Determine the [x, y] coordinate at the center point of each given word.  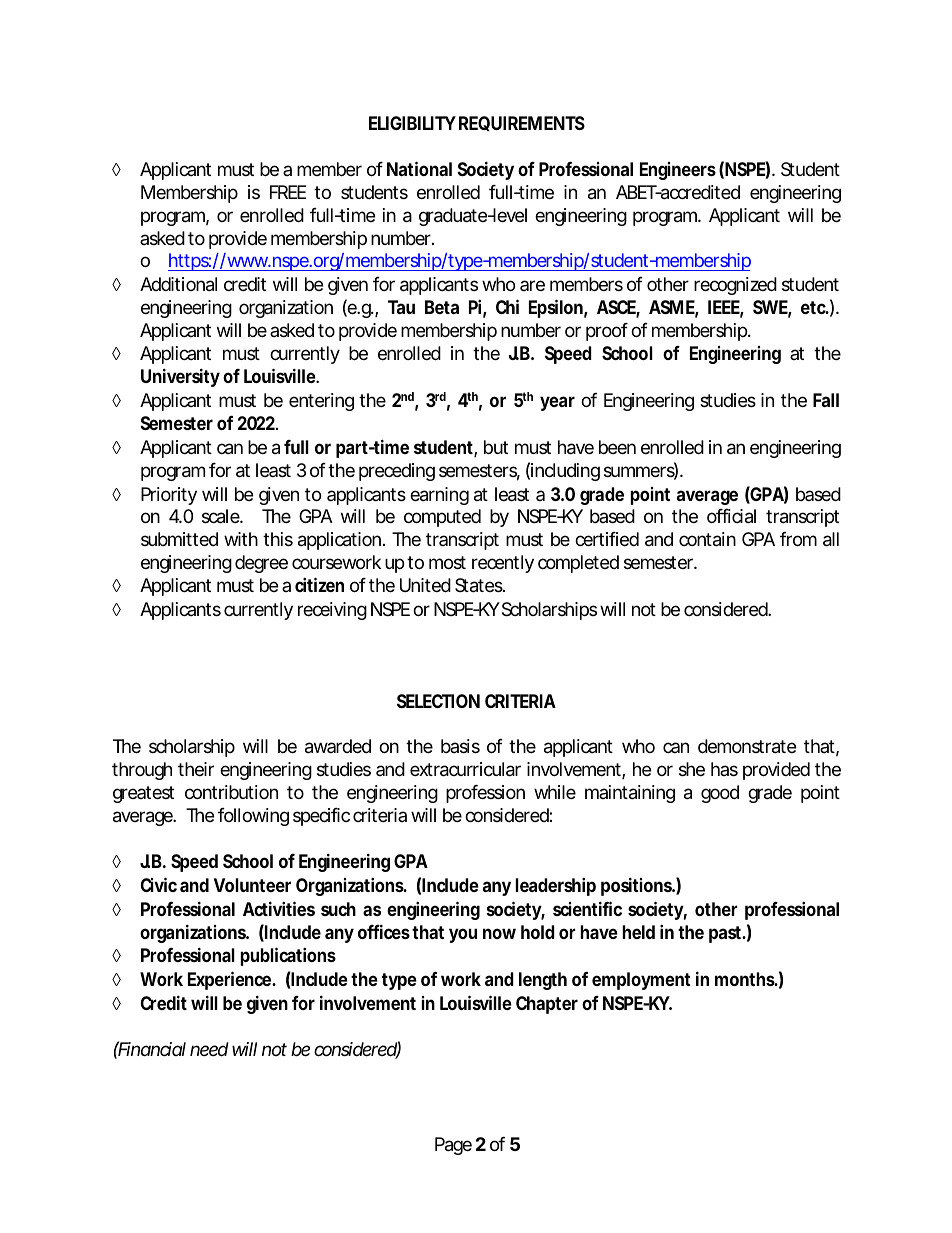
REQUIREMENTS [522, 123]
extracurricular [465, 769]
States [480, 585]
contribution [231, 792]
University [180, 377]
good [720, 794]
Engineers [678, 171]
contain [707, 539]
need [209, 1049]
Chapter [547, 1005]
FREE [288, 192]
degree [261, 564]
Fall [826, 400]
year [557, 403]
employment [641, 981]
